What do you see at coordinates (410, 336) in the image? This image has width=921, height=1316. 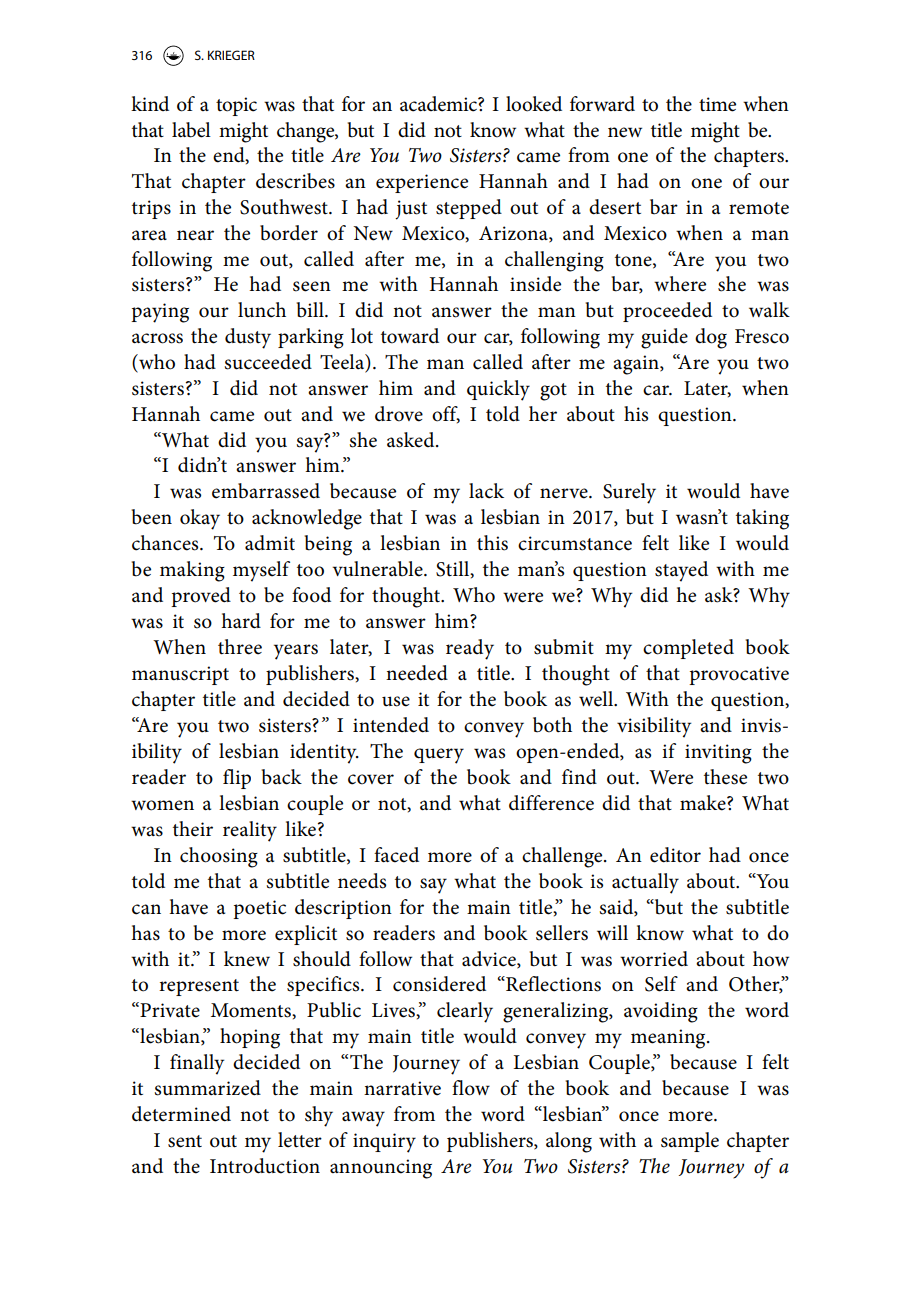 I see `toward` at bounding box center [410, 336].
